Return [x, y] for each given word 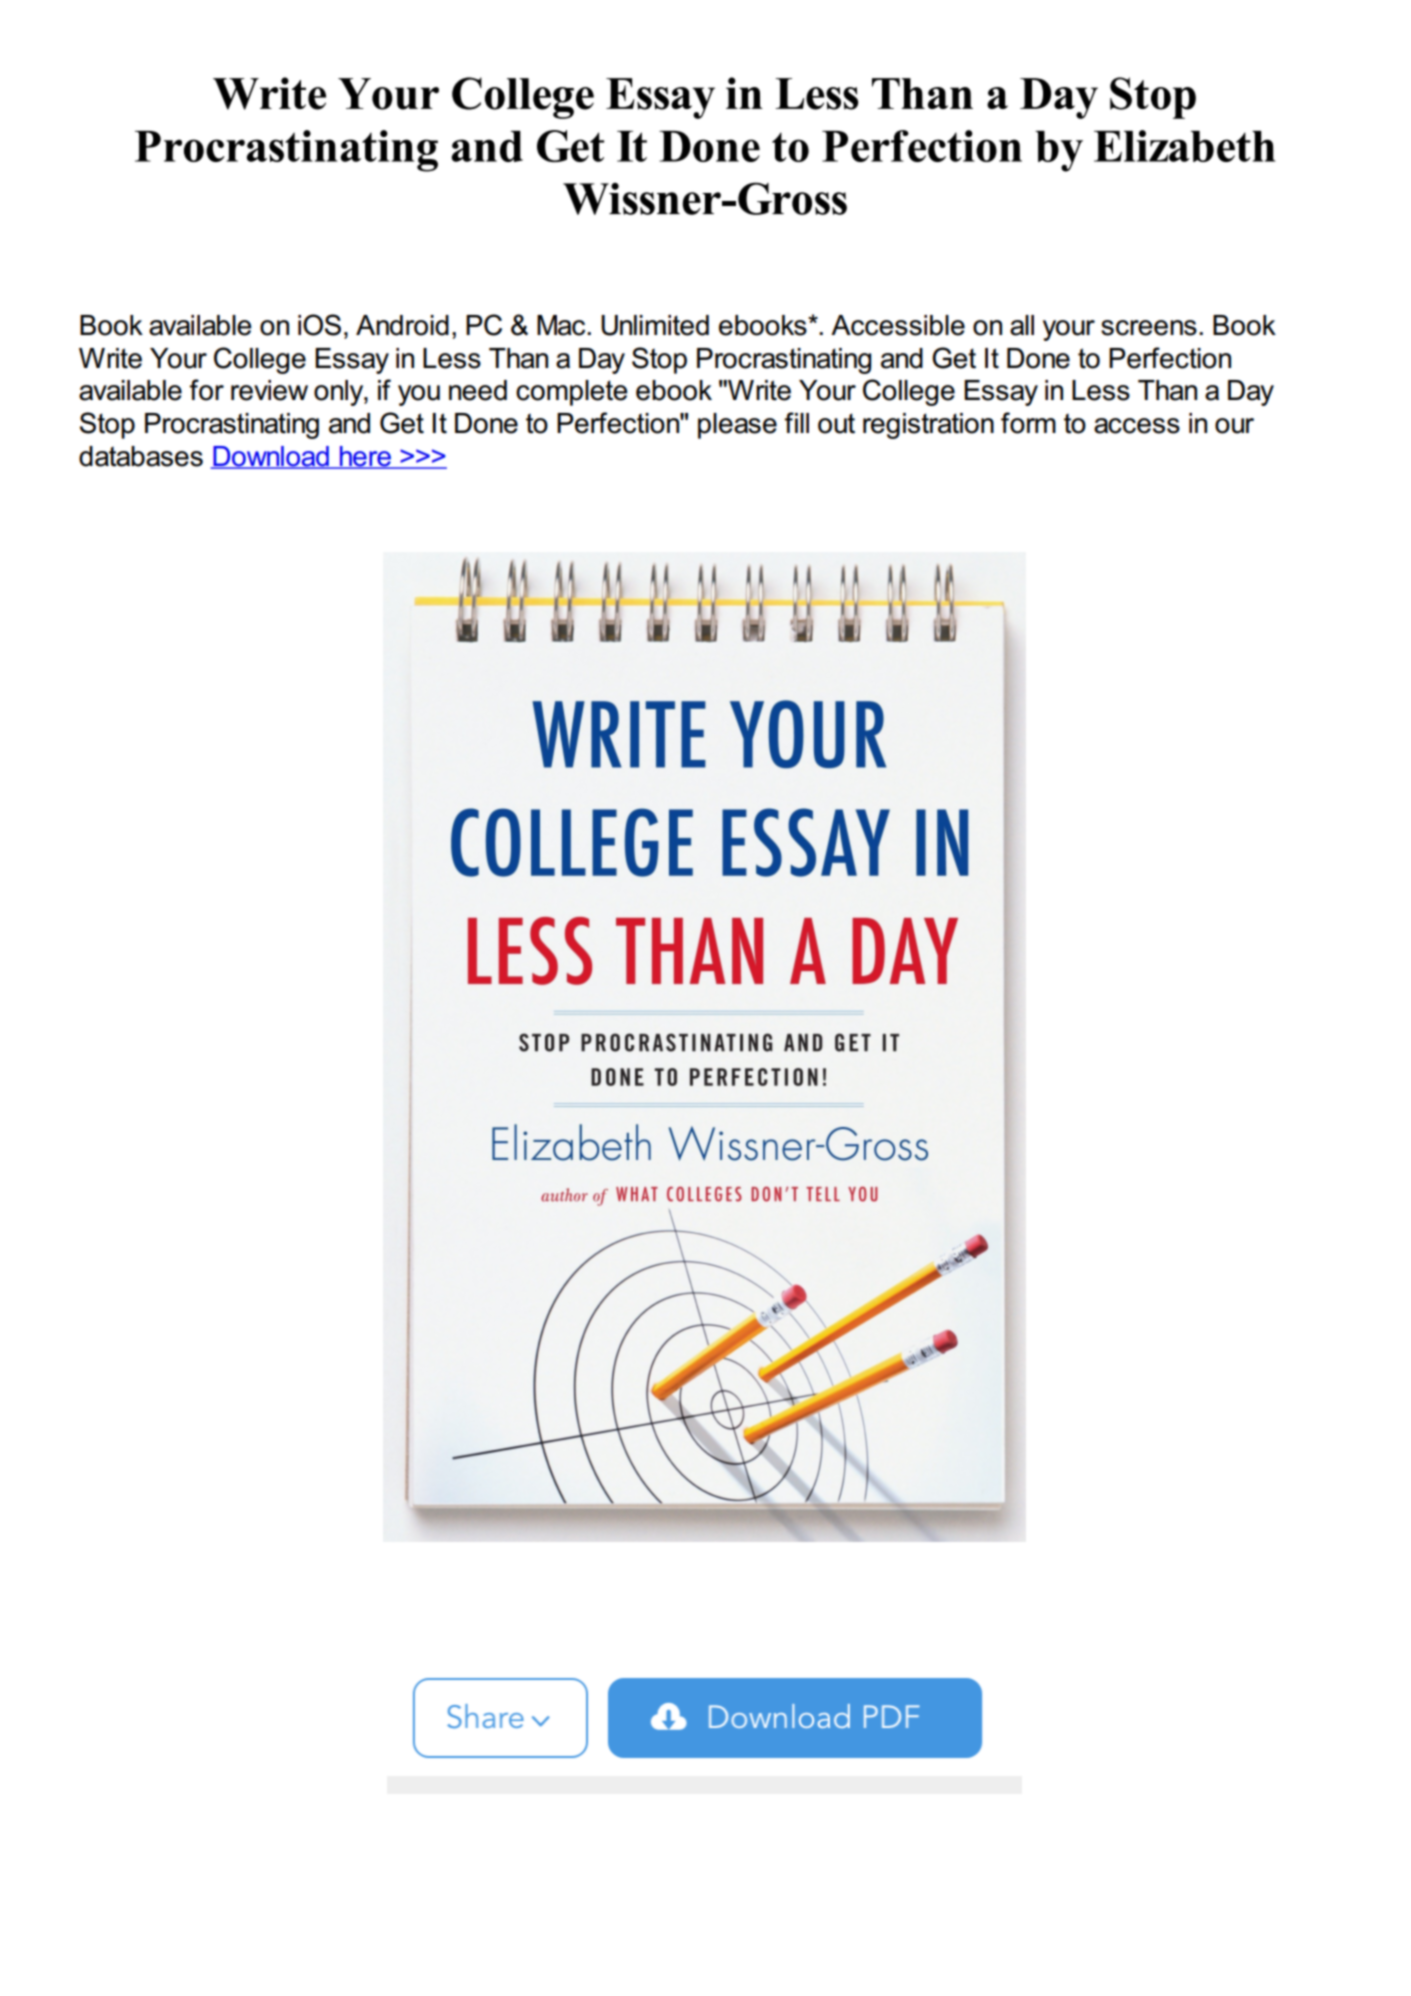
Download [271, 457]
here [365, 457]
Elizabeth [1185, 146]
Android [402, 325]
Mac [562, 325]
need [478, 390]
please [737, 426]
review [269, 390]
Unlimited [655, 325]
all [1022, 325]
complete [572, 393]
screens [1149, 328]
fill [797, 422]
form [1028, 423]
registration [928, 426]
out [836, 423]
